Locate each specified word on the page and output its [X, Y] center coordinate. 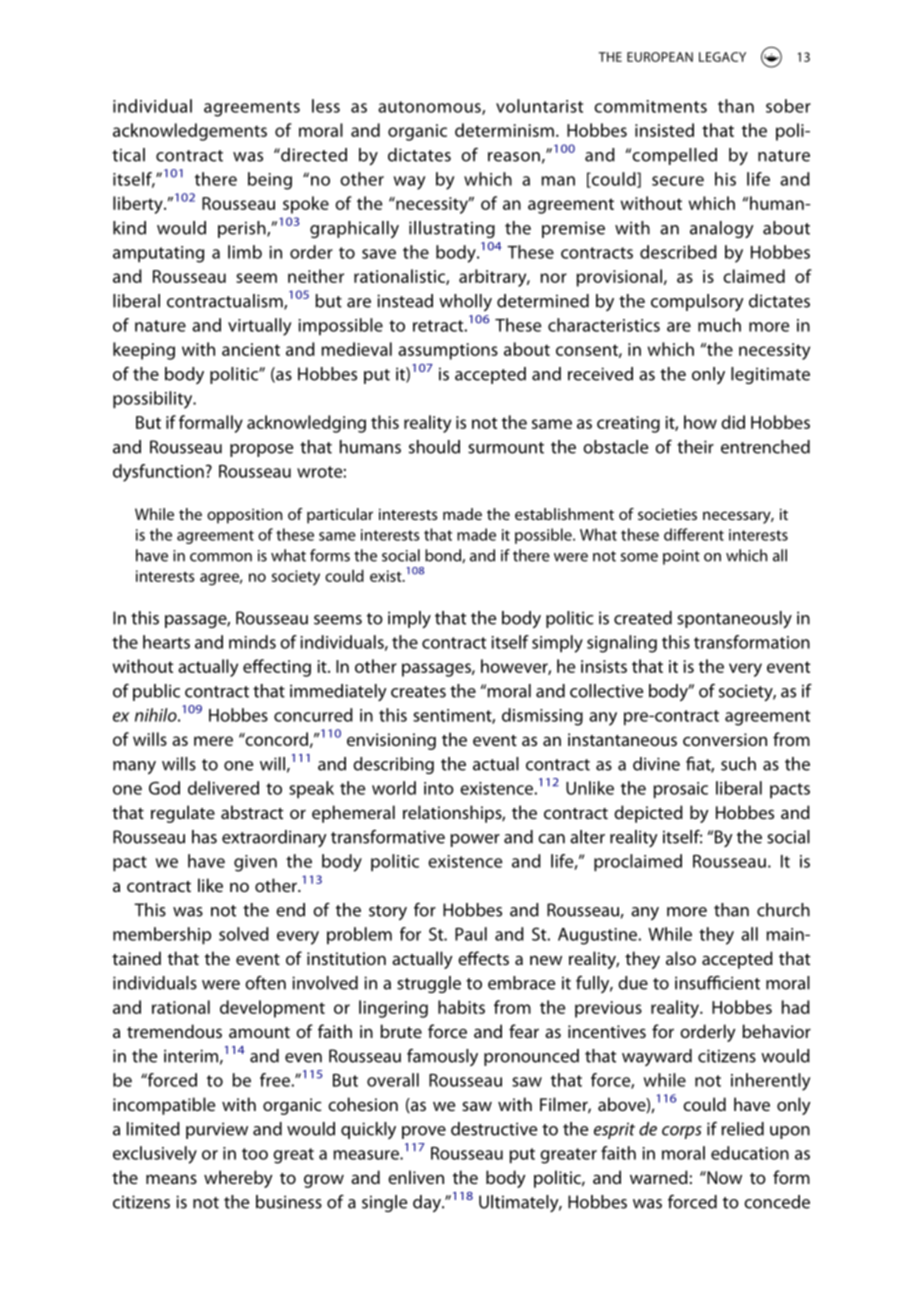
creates [418, 692]
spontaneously [734, 620]
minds [252, 642]
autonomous [430, 108]
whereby [238, 1179]
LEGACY [722, 57]
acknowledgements [190, 132]
